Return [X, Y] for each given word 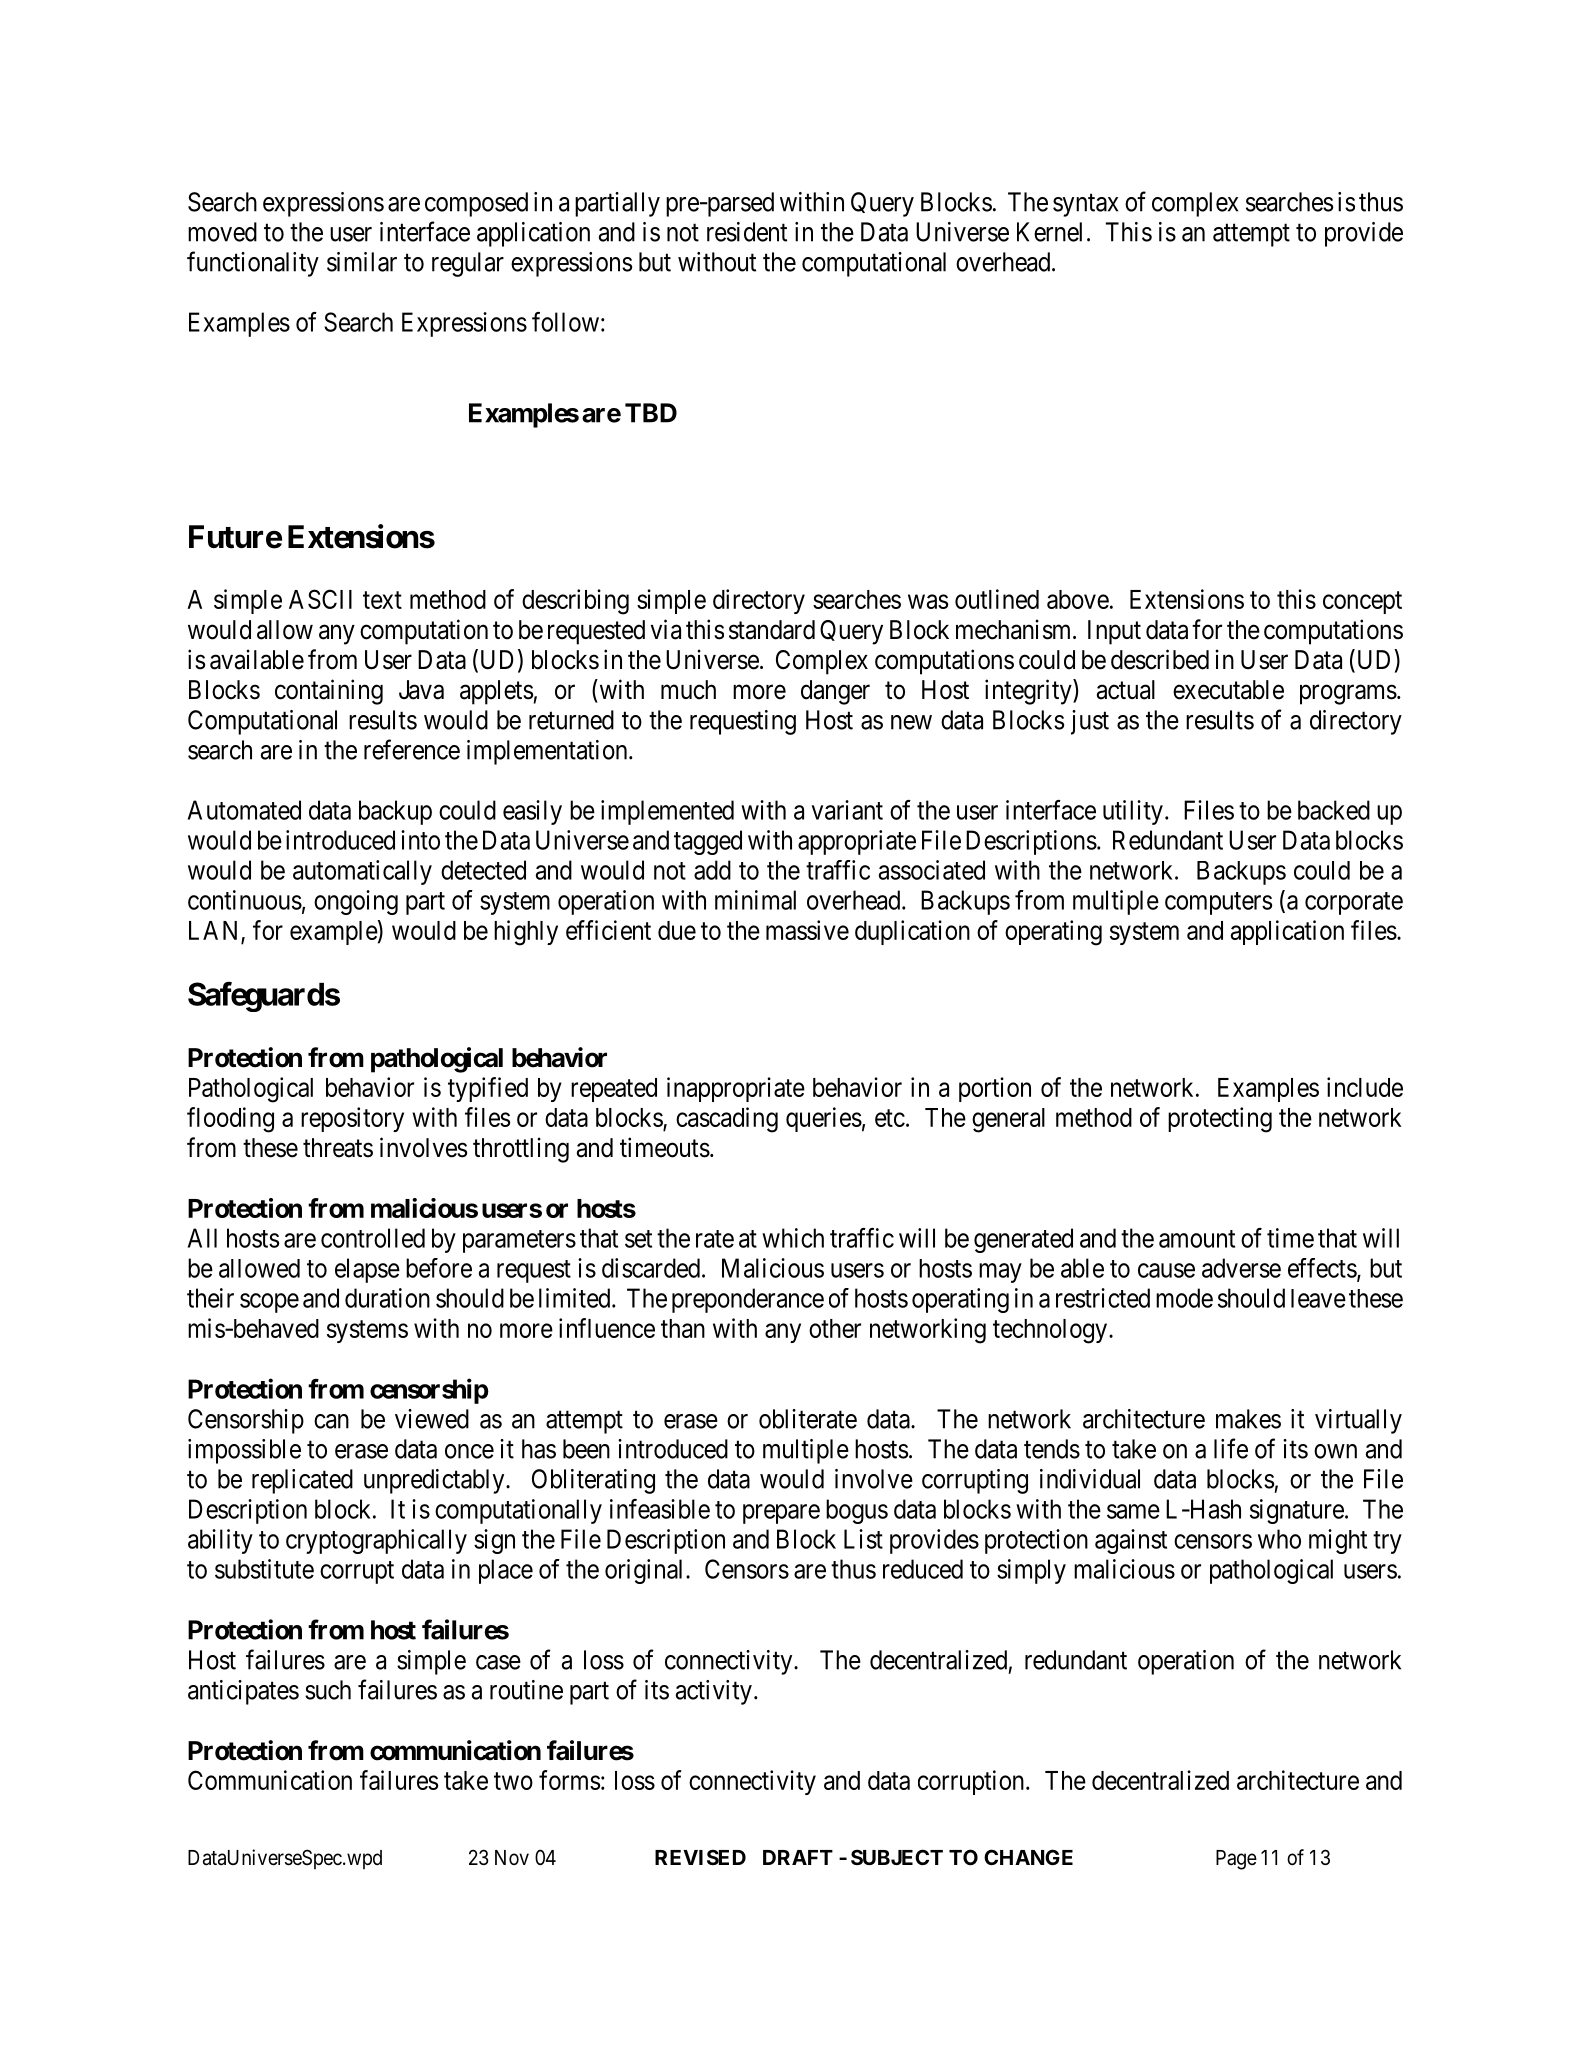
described [1160, 659]
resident [747, 232]
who [1279, 1539]
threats [338, 1148]
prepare [781, 1514]
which [793, 1238]
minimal [755, 900]
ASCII [320, 599]
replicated [302, 1481]
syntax [1085, 205]
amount [1197, 1239]
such [328, 1690]
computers [1218, 903]
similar [362, 262]
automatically [362, 872]
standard [772, 630]
